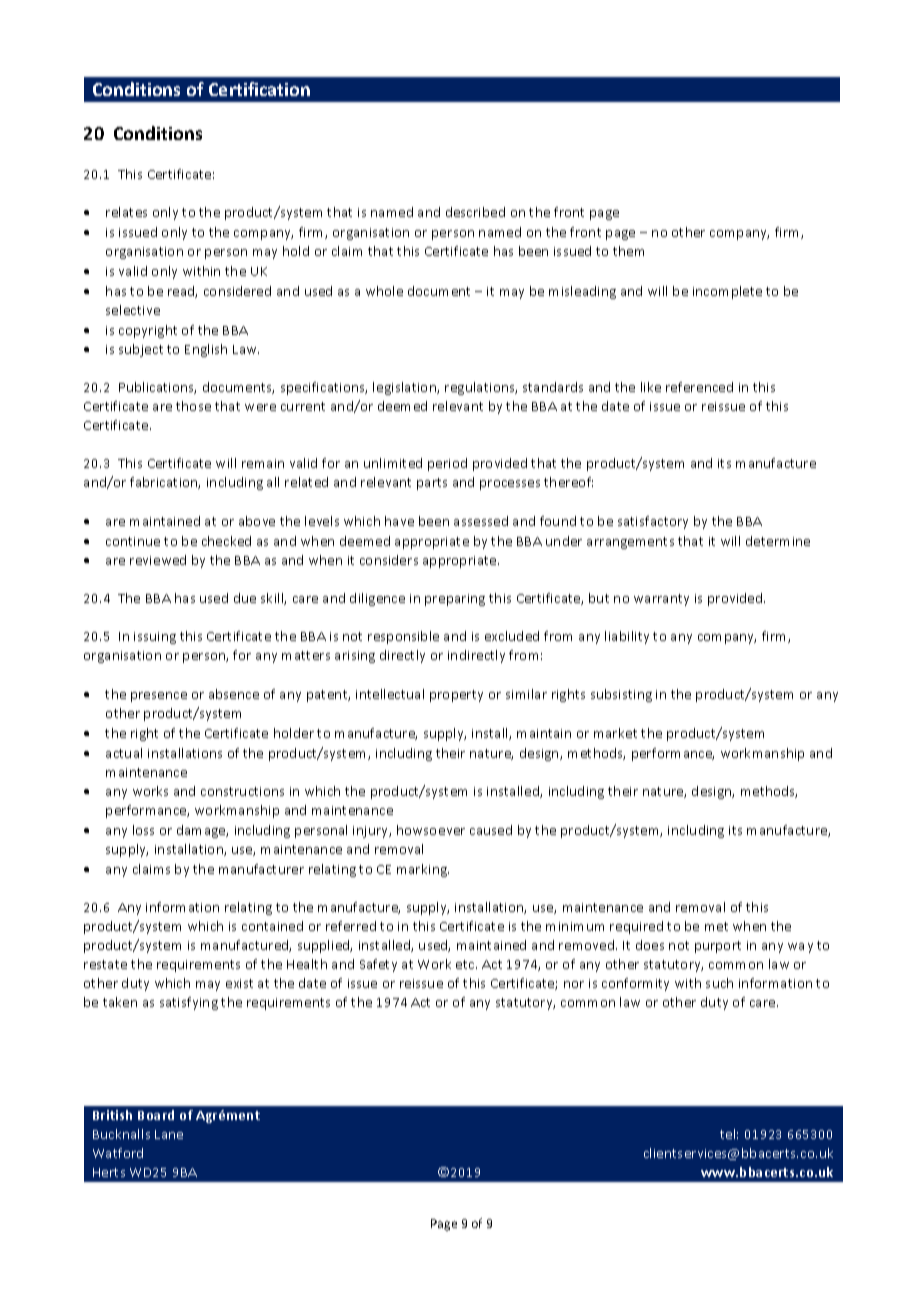  Describe the element at coordinates (169, 1134) in the document. I see `Lane` at that location.
